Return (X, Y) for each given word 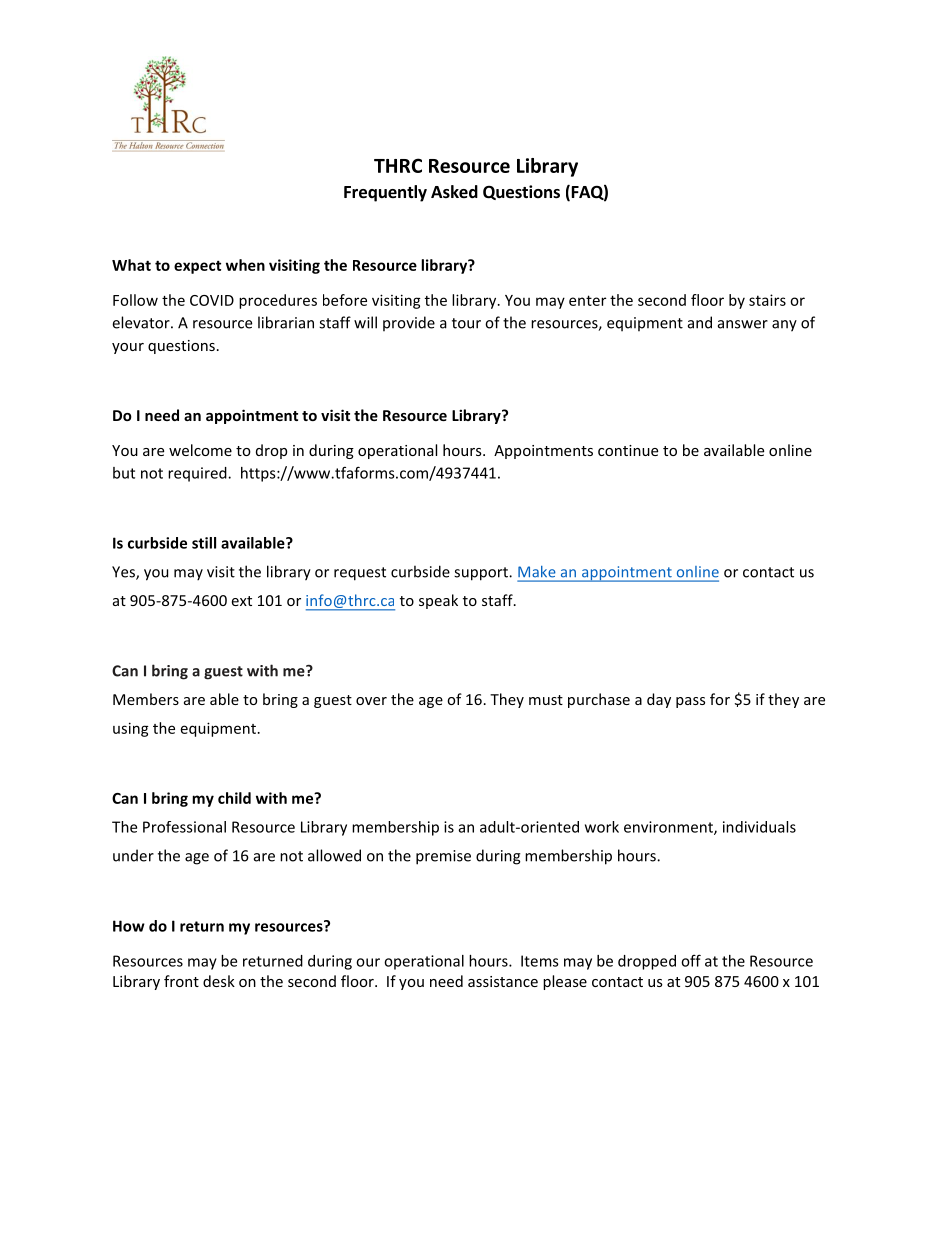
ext (242, 601)
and (700, 322)
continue (628, 450)
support (482, 574)
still (204, 543)
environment (669, 828)
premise (443, 857)
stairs (767, 300)
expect (197, 267)
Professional (184, 827)
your (128, 348)
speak (438, 601)
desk (219, 981)
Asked (454, 192)
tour (466, 323)
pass (690, 702)
